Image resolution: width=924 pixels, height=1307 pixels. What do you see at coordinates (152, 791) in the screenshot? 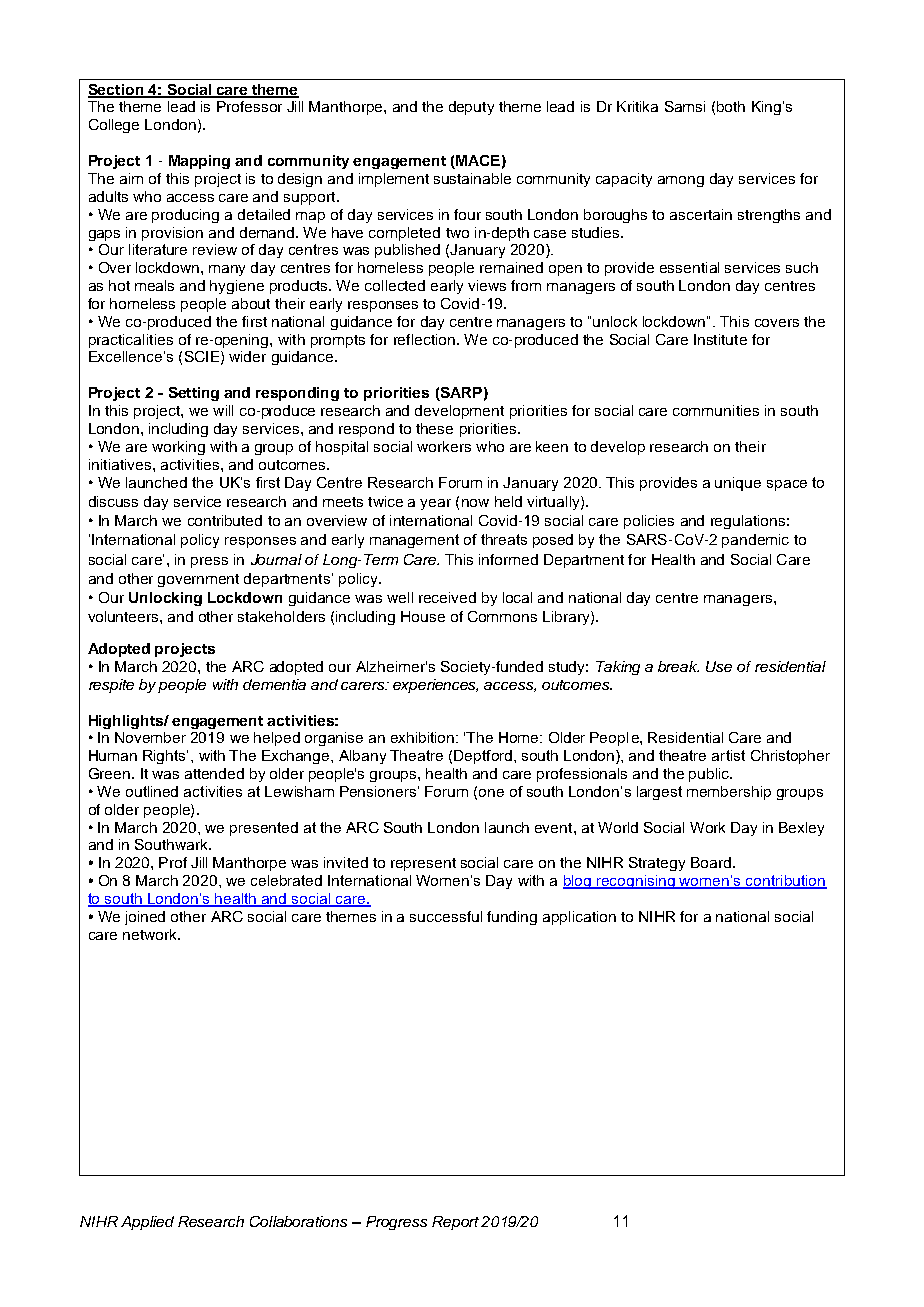
I see `outlined` at bounding box center [152, 791].
